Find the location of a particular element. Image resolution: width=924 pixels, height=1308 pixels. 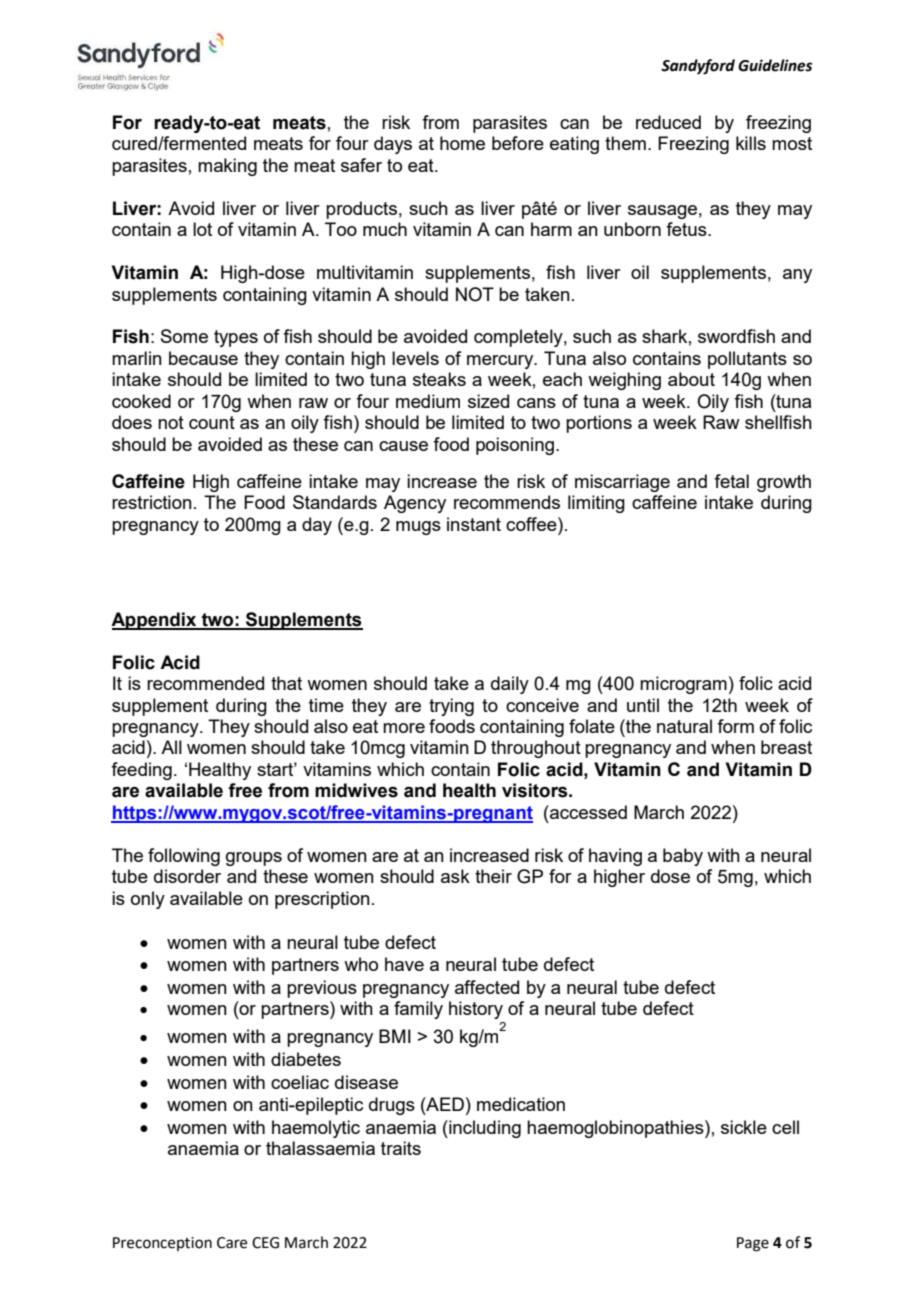

fetal is located at coordinates (731, 481).
